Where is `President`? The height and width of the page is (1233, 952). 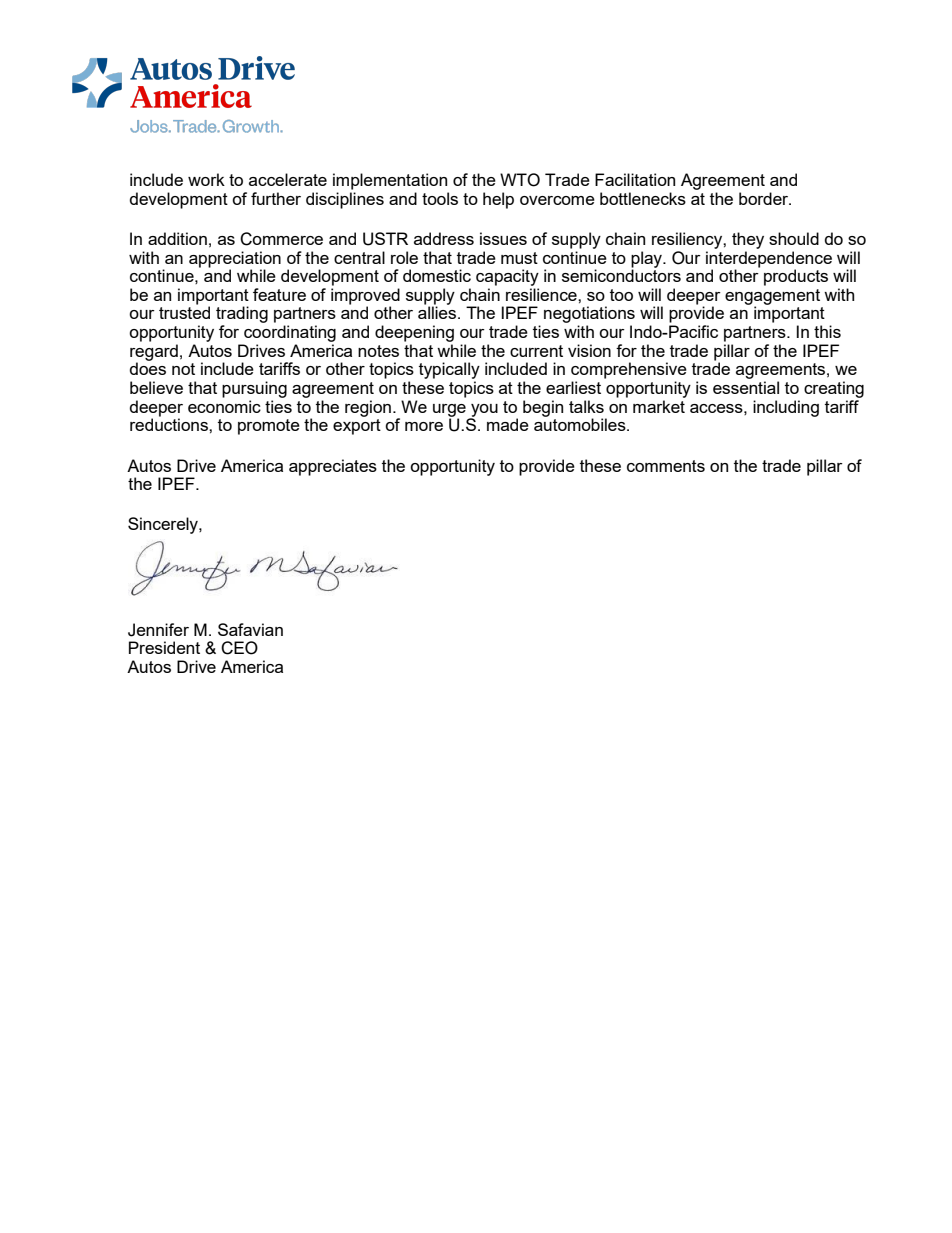 President is located at coordinates (164, 647).
